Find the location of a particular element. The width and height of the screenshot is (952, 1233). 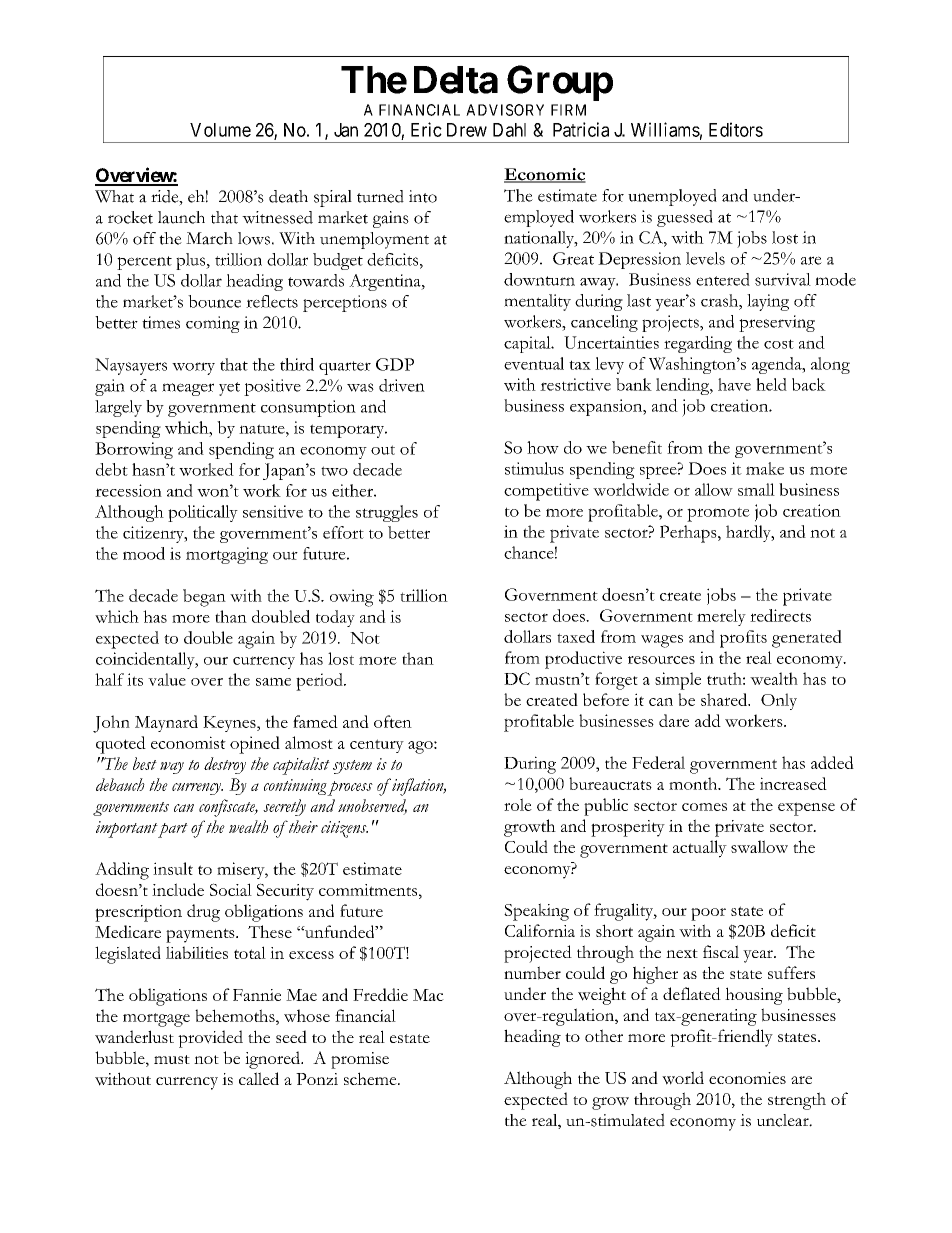

provided is located at coordinates (210, 1039).
